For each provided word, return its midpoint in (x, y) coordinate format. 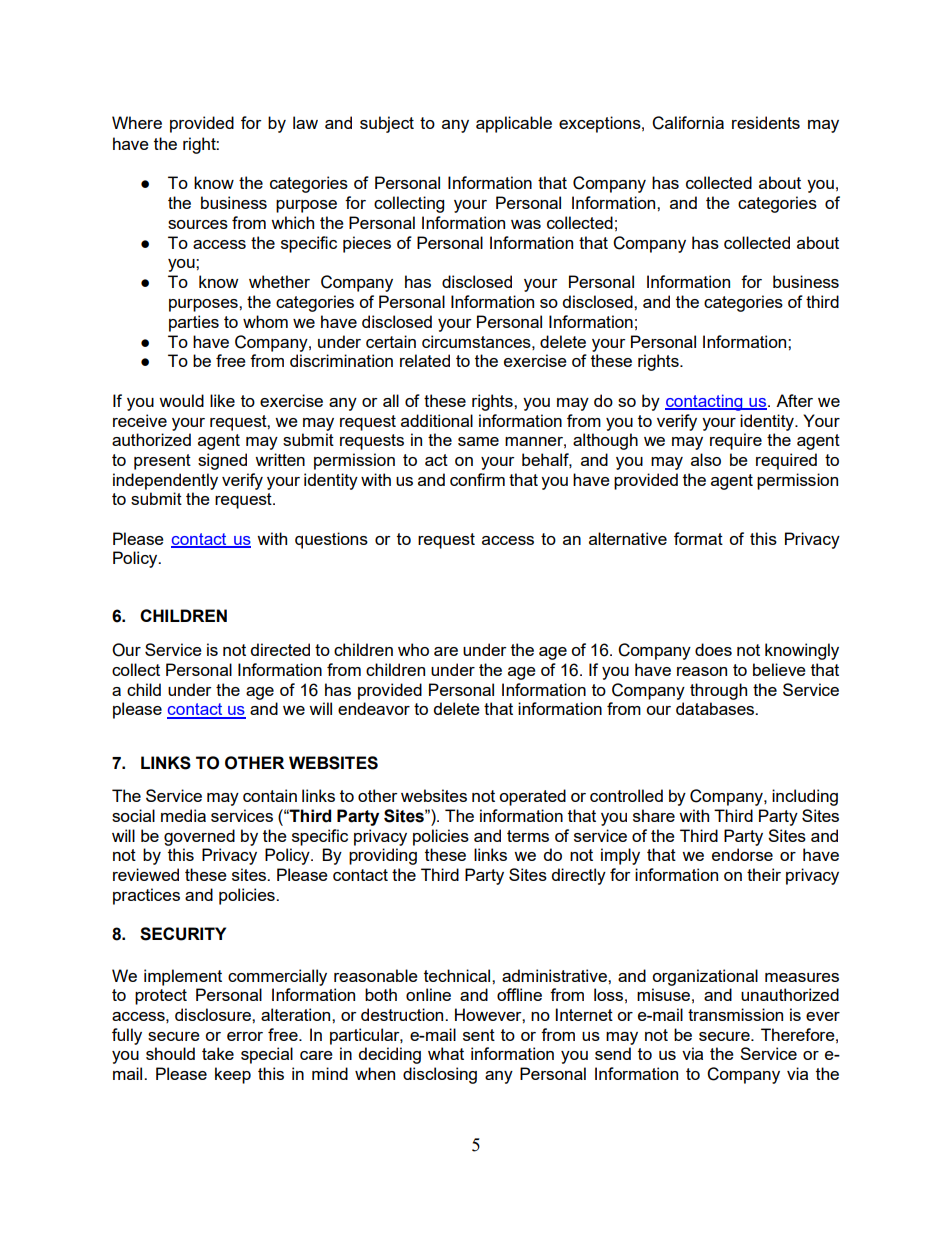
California (688, 123)
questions (331, 540)
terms (528, 836)
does (713, 649)
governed (199, 837)
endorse (742, 854)
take (218, 1053)
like (222, 400)
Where (137, 122)
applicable (514, 124)
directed (280, 649)
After (794, 400)
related (425, 360)
